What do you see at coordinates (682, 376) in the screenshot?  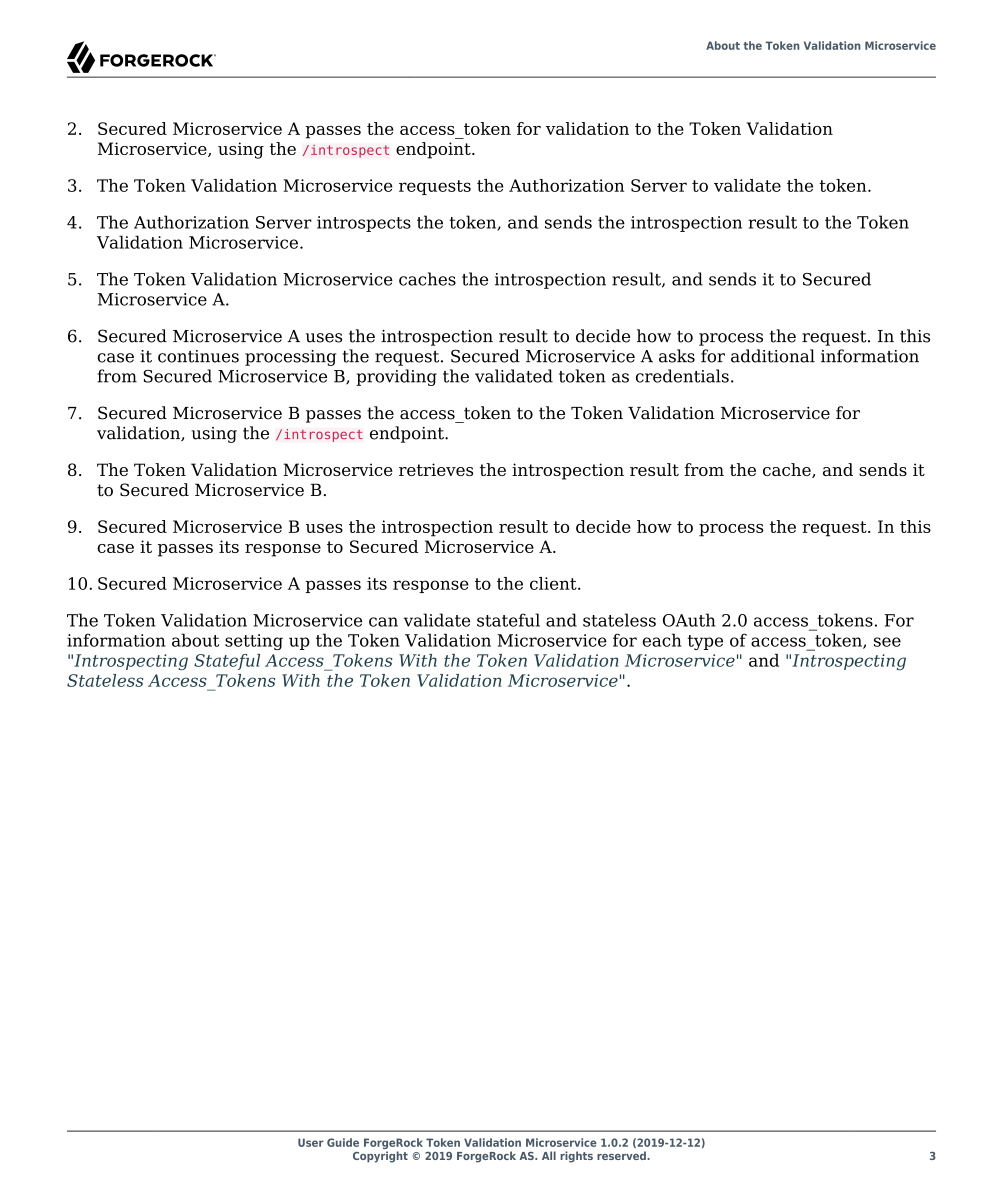 I see `credentials` at bounding box center [682, 376].
